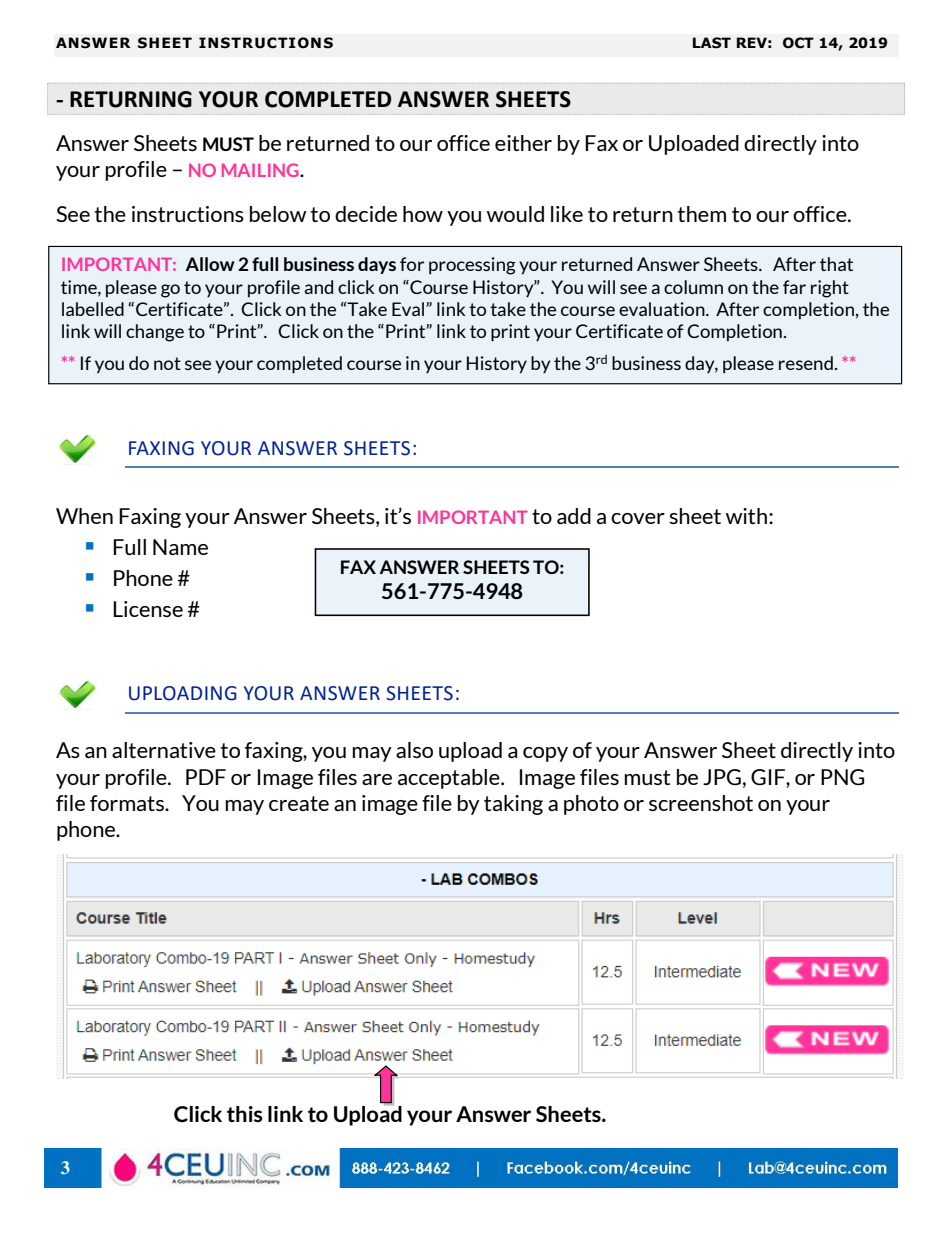 This image has width=952, height=1233. Describe the element at coordinates (278, 214) in the image. I see `below` at that location.
